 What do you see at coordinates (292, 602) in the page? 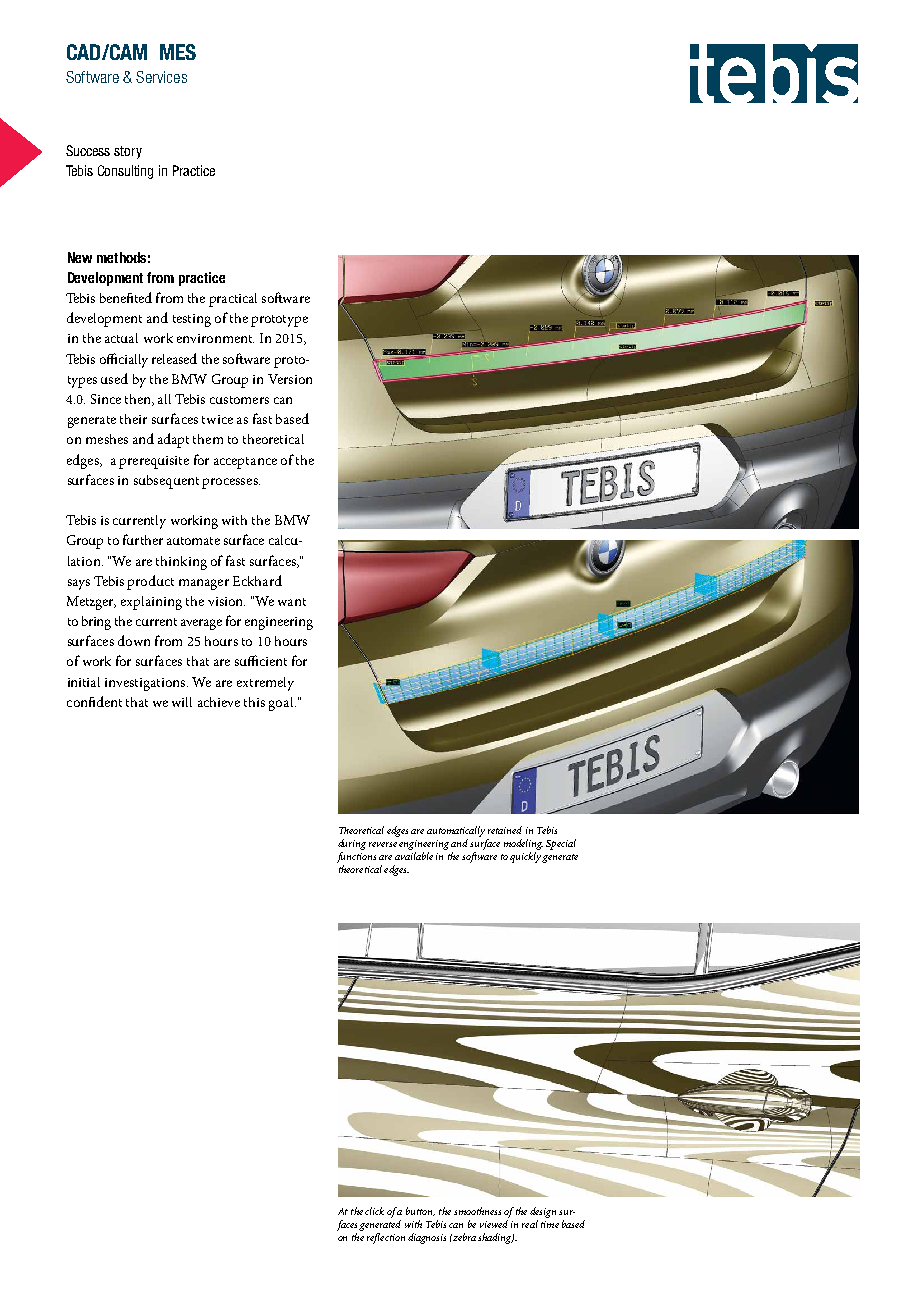
I see `want` at bounding box center [292, 602].
